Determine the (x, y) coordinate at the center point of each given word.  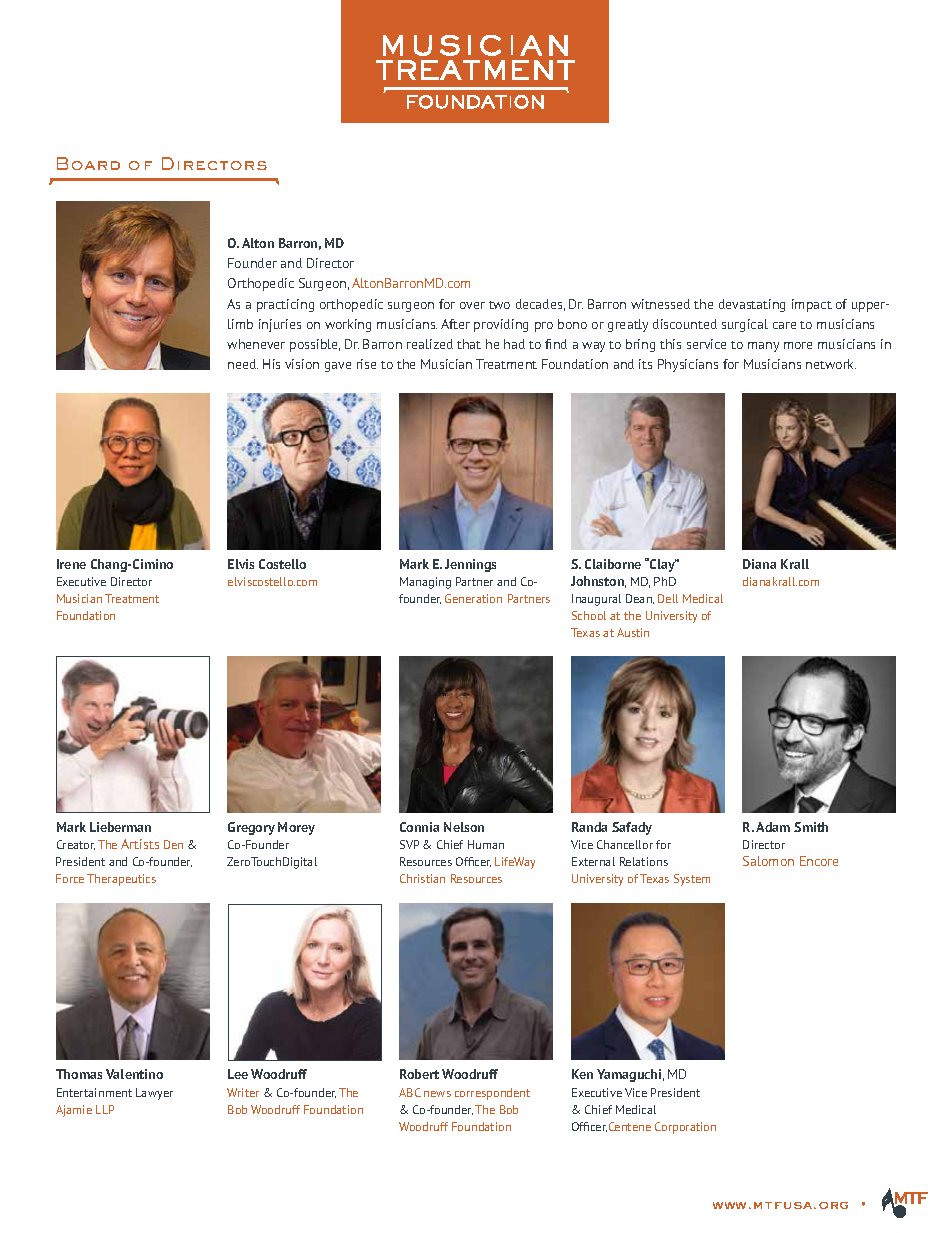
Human (486, 844)
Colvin (354, 325)
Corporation (685, 1128)
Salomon (768, 861)
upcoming (450, 325)
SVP (409, 844)
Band (257, 325)
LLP (105, 1109)
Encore (819, 861)
